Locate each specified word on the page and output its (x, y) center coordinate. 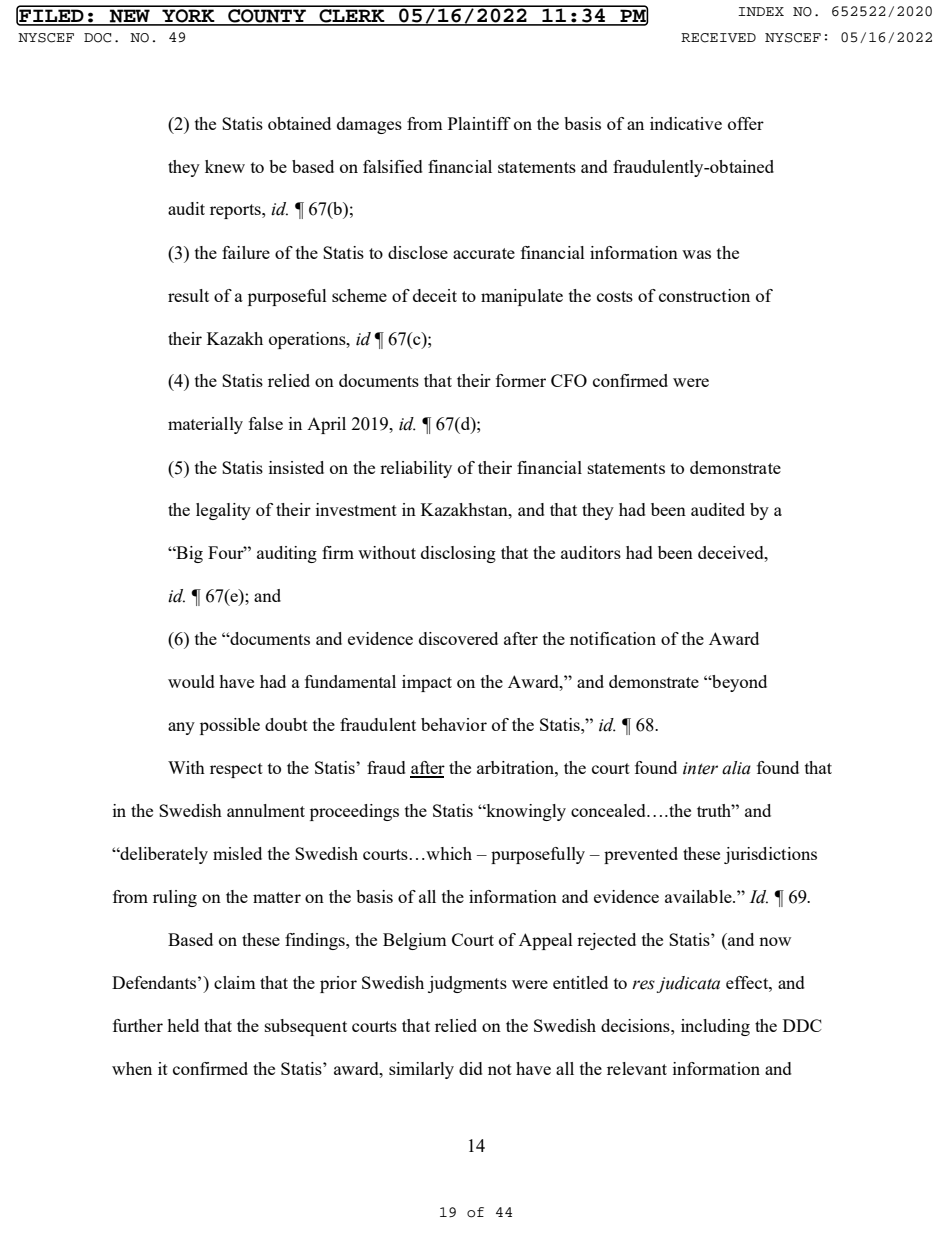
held (183, 1025)
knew (225, 166)
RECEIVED (718, 38)
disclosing (458, 554)
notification (613, 638)
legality (223, 511)
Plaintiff (479, 123)
